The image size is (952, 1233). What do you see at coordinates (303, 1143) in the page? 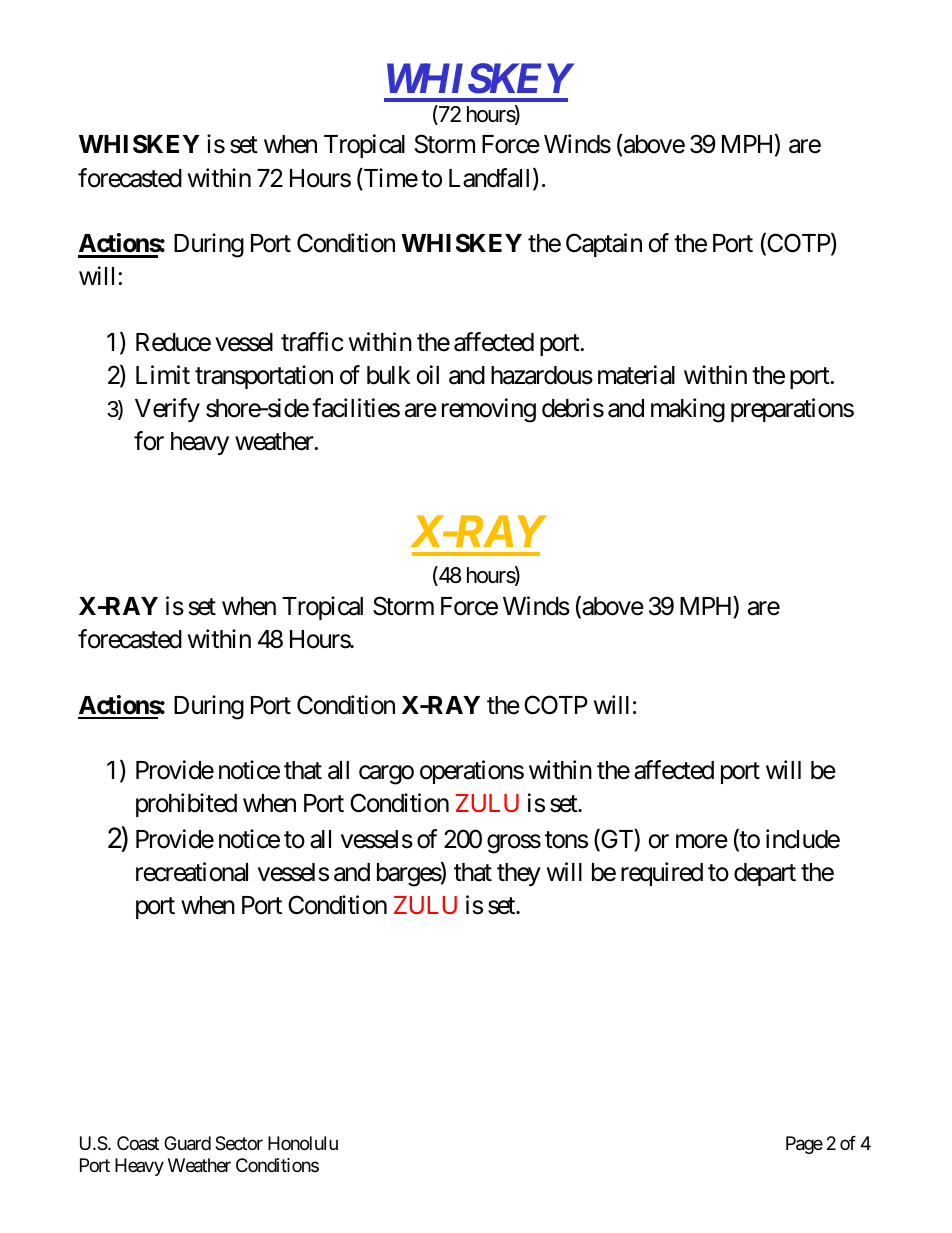
I see `Honolulu` at bounding box center [303, 1143].
